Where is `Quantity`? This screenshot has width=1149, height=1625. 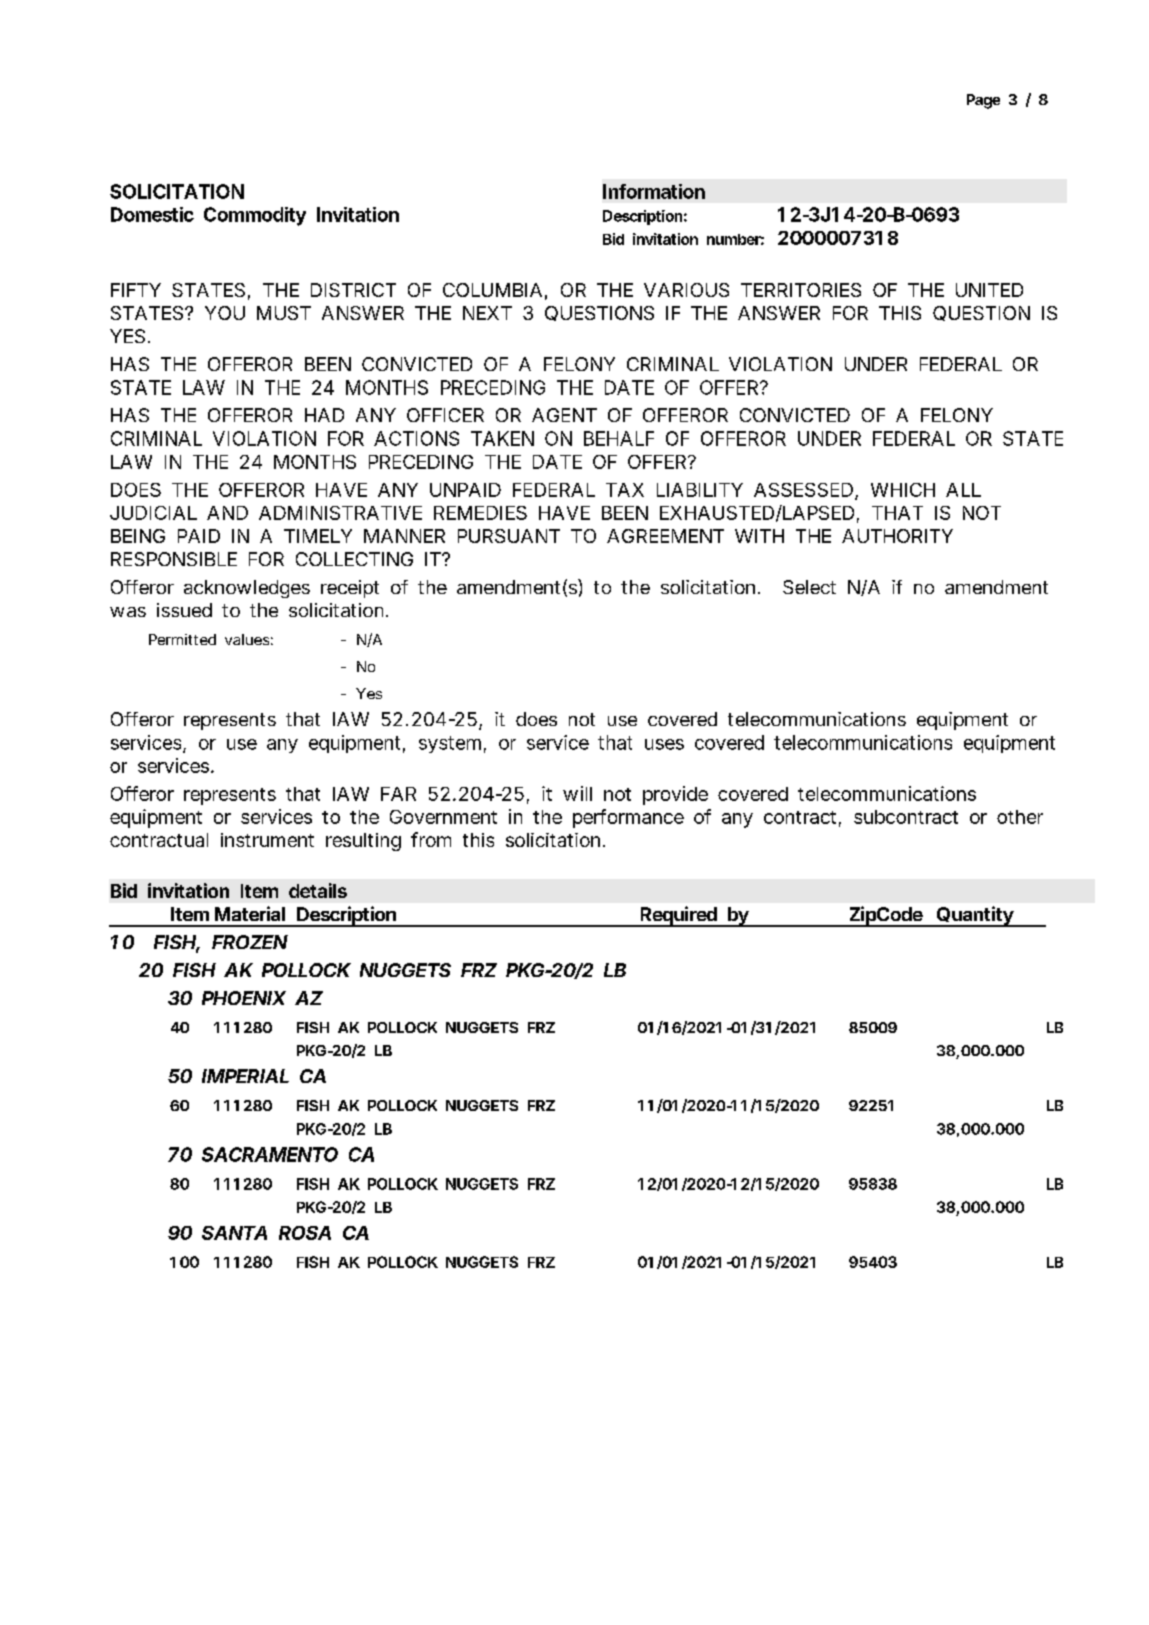 Quantity is located at coordinates (975, 916).
